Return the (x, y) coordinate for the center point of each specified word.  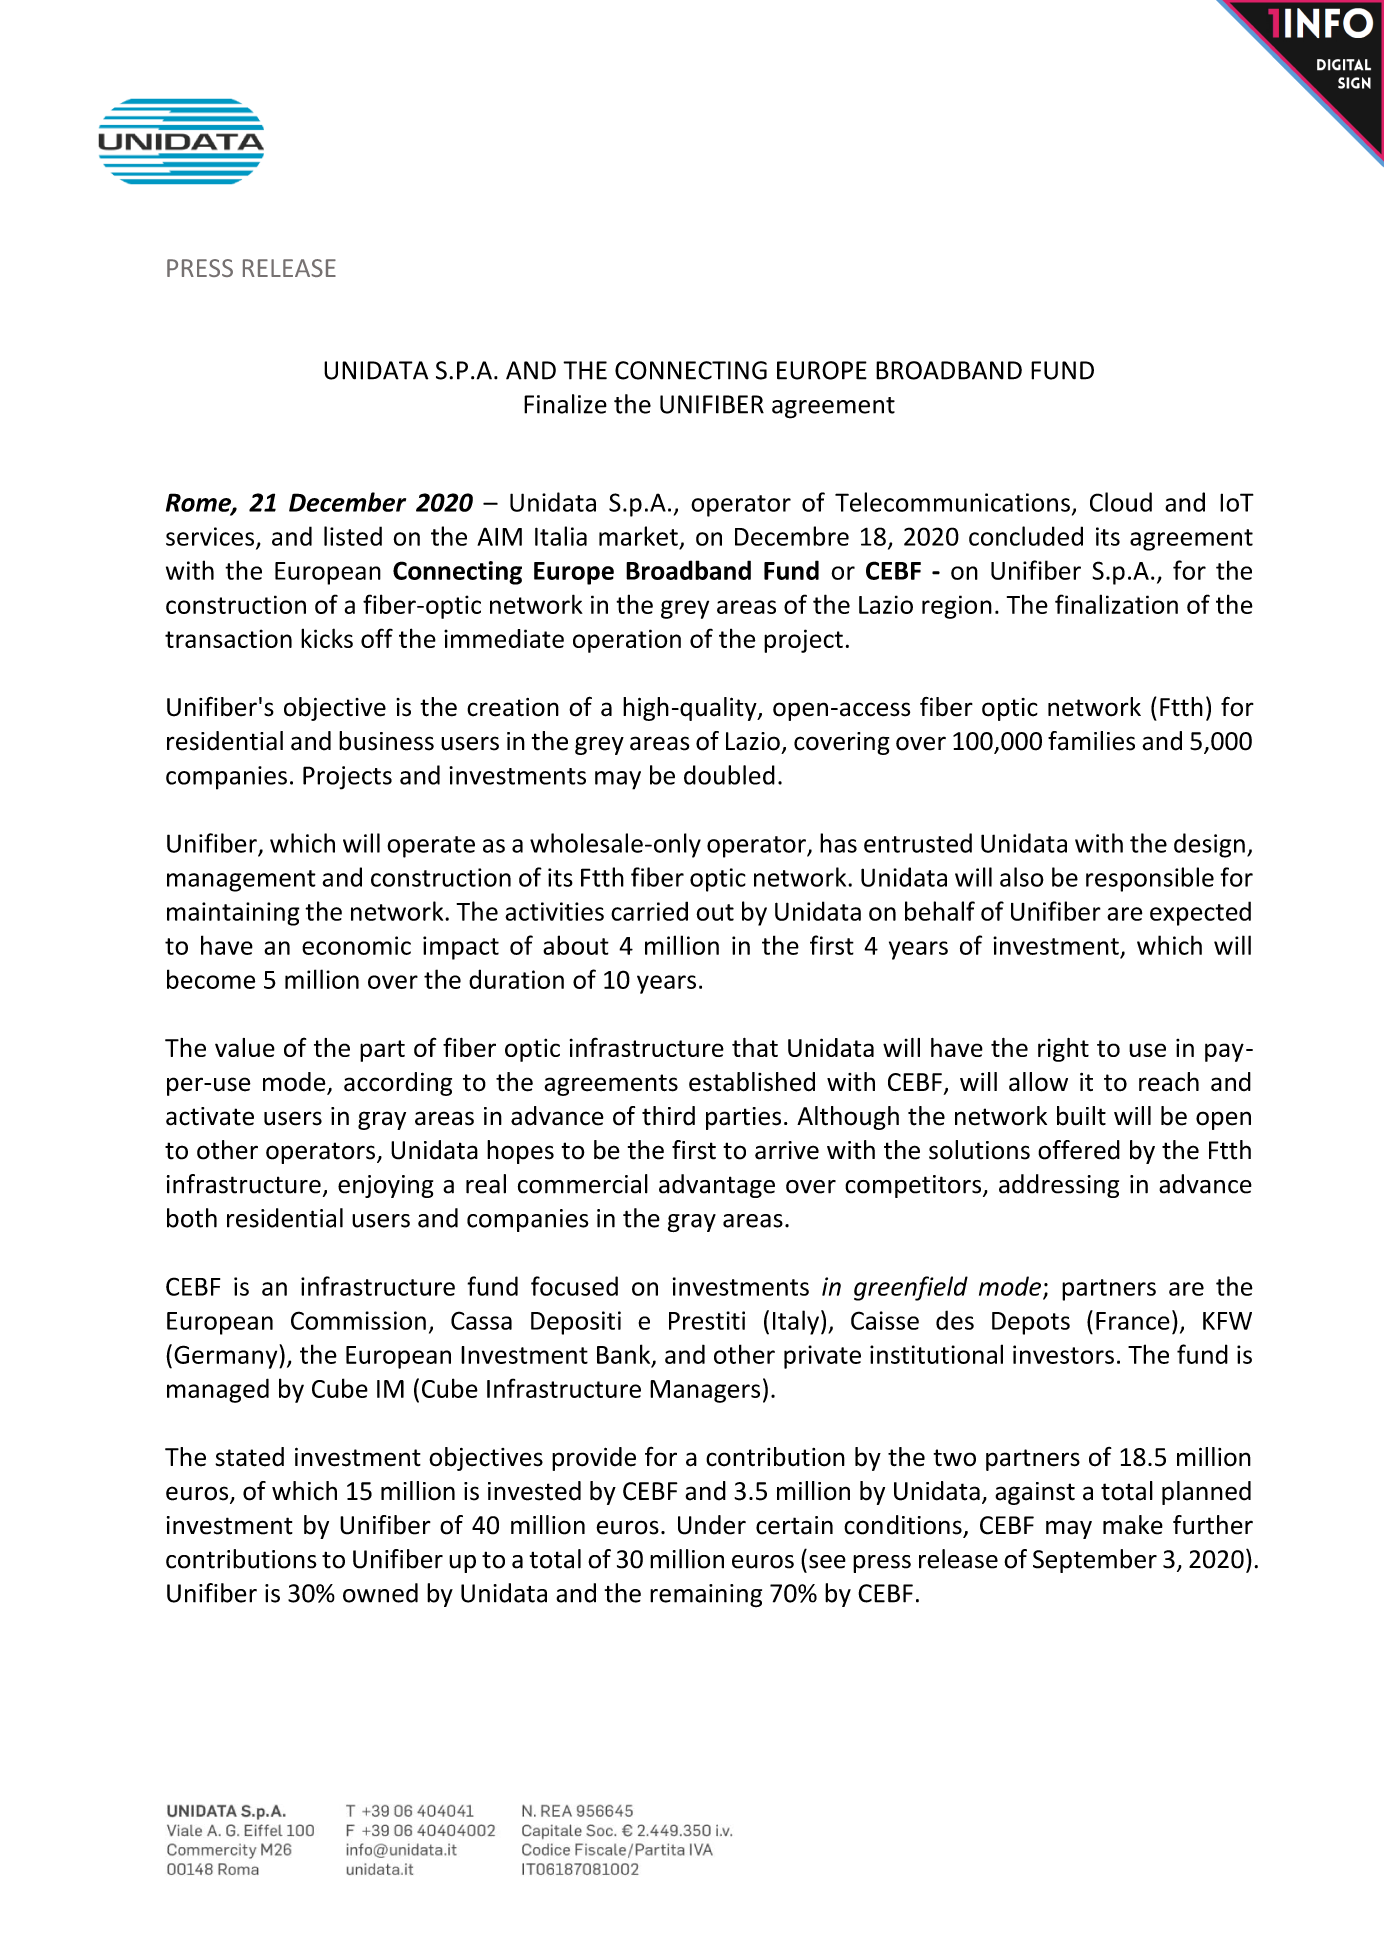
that (755, 1047)
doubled (729, 775)
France (1133, 1321)
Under (712, 1525)
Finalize (565, 404)
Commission (358, 1320)
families (1091, 741)
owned (380, 1593)
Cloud (1121, 502)
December (347, 502)
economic (356, 945)
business (386, 741)
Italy (796, 1322)
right (1063, 1050)
